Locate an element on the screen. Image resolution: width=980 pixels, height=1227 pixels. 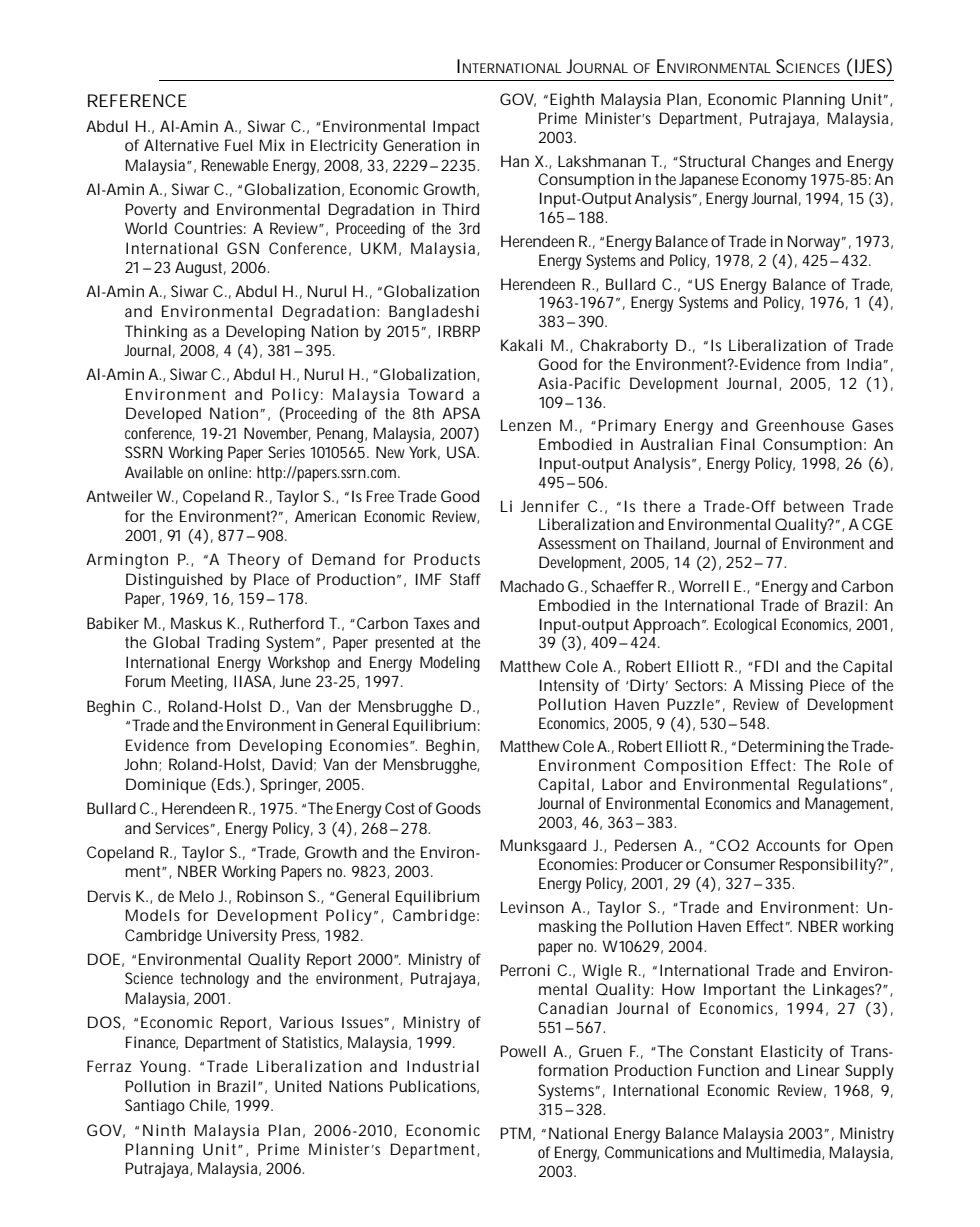
Alternative is located at coordinates (181, 145).
